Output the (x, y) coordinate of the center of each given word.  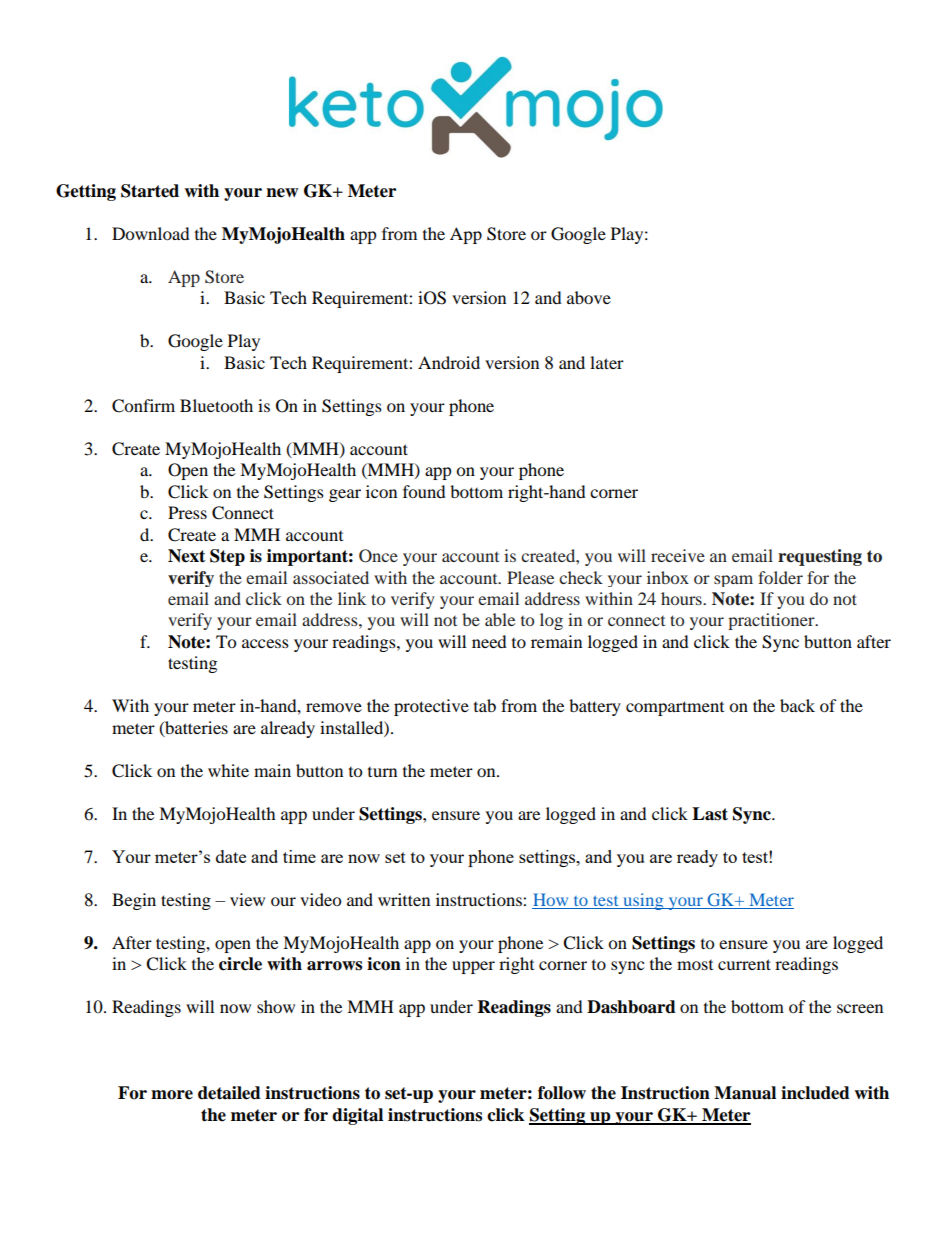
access (265, 643)
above (589, 297)
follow (562, 1093)
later (607, 362)
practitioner (772, 621)
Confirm (143, 406)
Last (710, 814)
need (489, 641)
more (172, 1095)
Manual (745, 1093)
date (231, 856)
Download (151, 233)
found (424, 491)
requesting (820, 557)
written (404, 899)
